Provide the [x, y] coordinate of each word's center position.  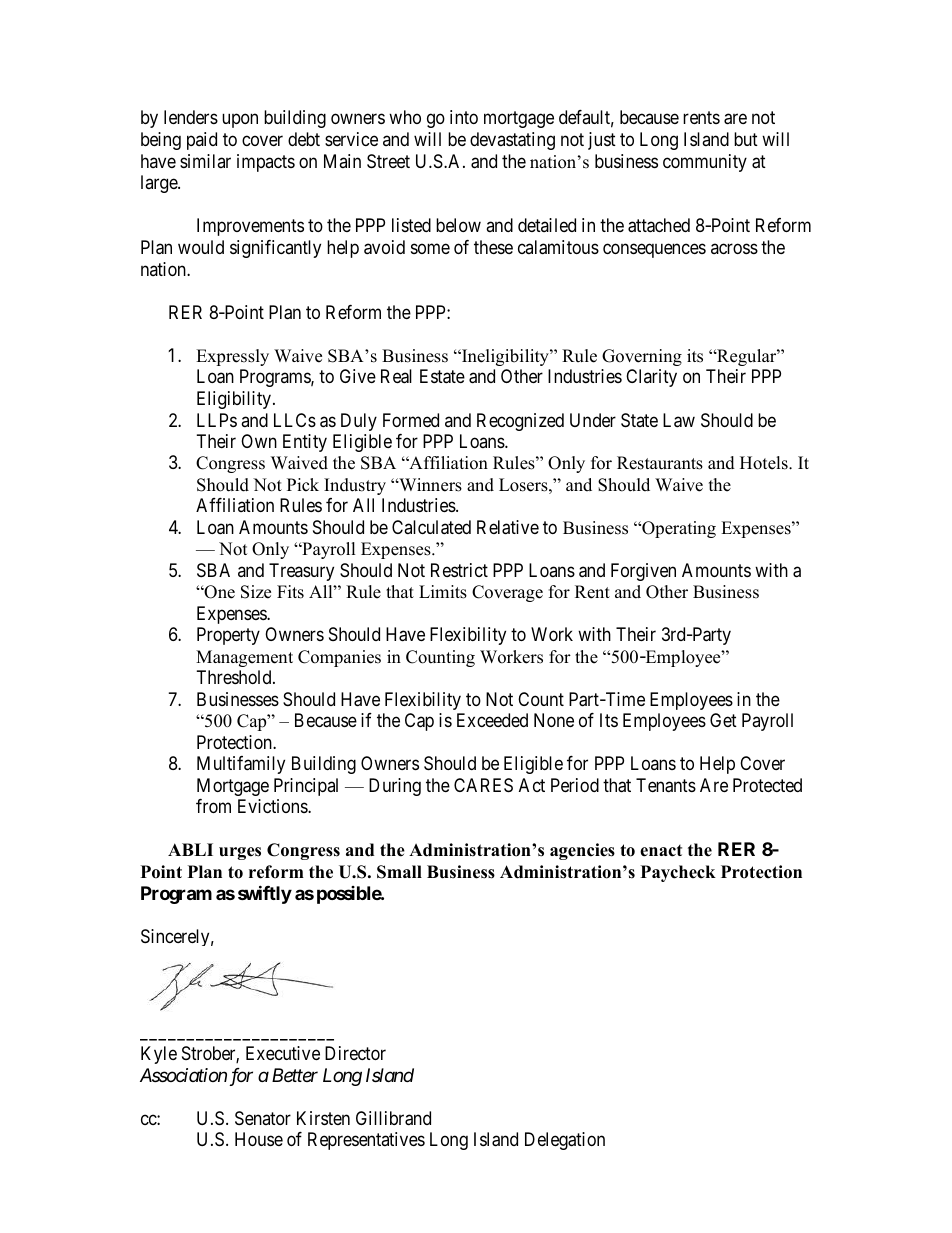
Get [723, 720]
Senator [263, 1118]
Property [228, 636]
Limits [443, 592]
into [464, 117]
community [705, 163]
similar [205, 161]
